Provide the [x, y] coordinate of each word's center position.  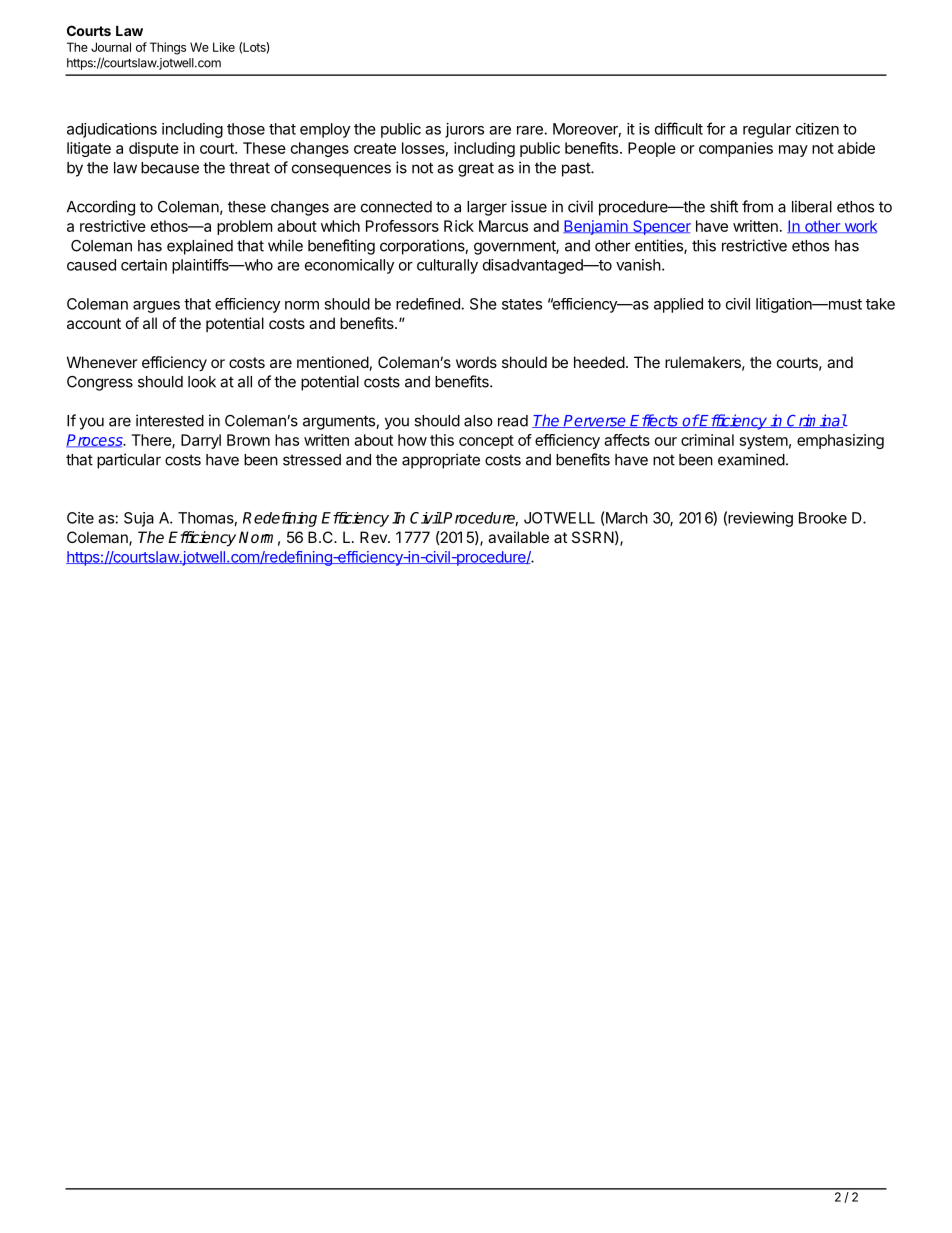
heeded [599, 362]
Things [168, 48]
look [202, 382]
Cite [80, 518]
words [476, 362]
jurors [464, 130]
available [518, 537]
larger [487, 208]
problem [244, 227]
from [757, 206]
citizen [817, 129]
